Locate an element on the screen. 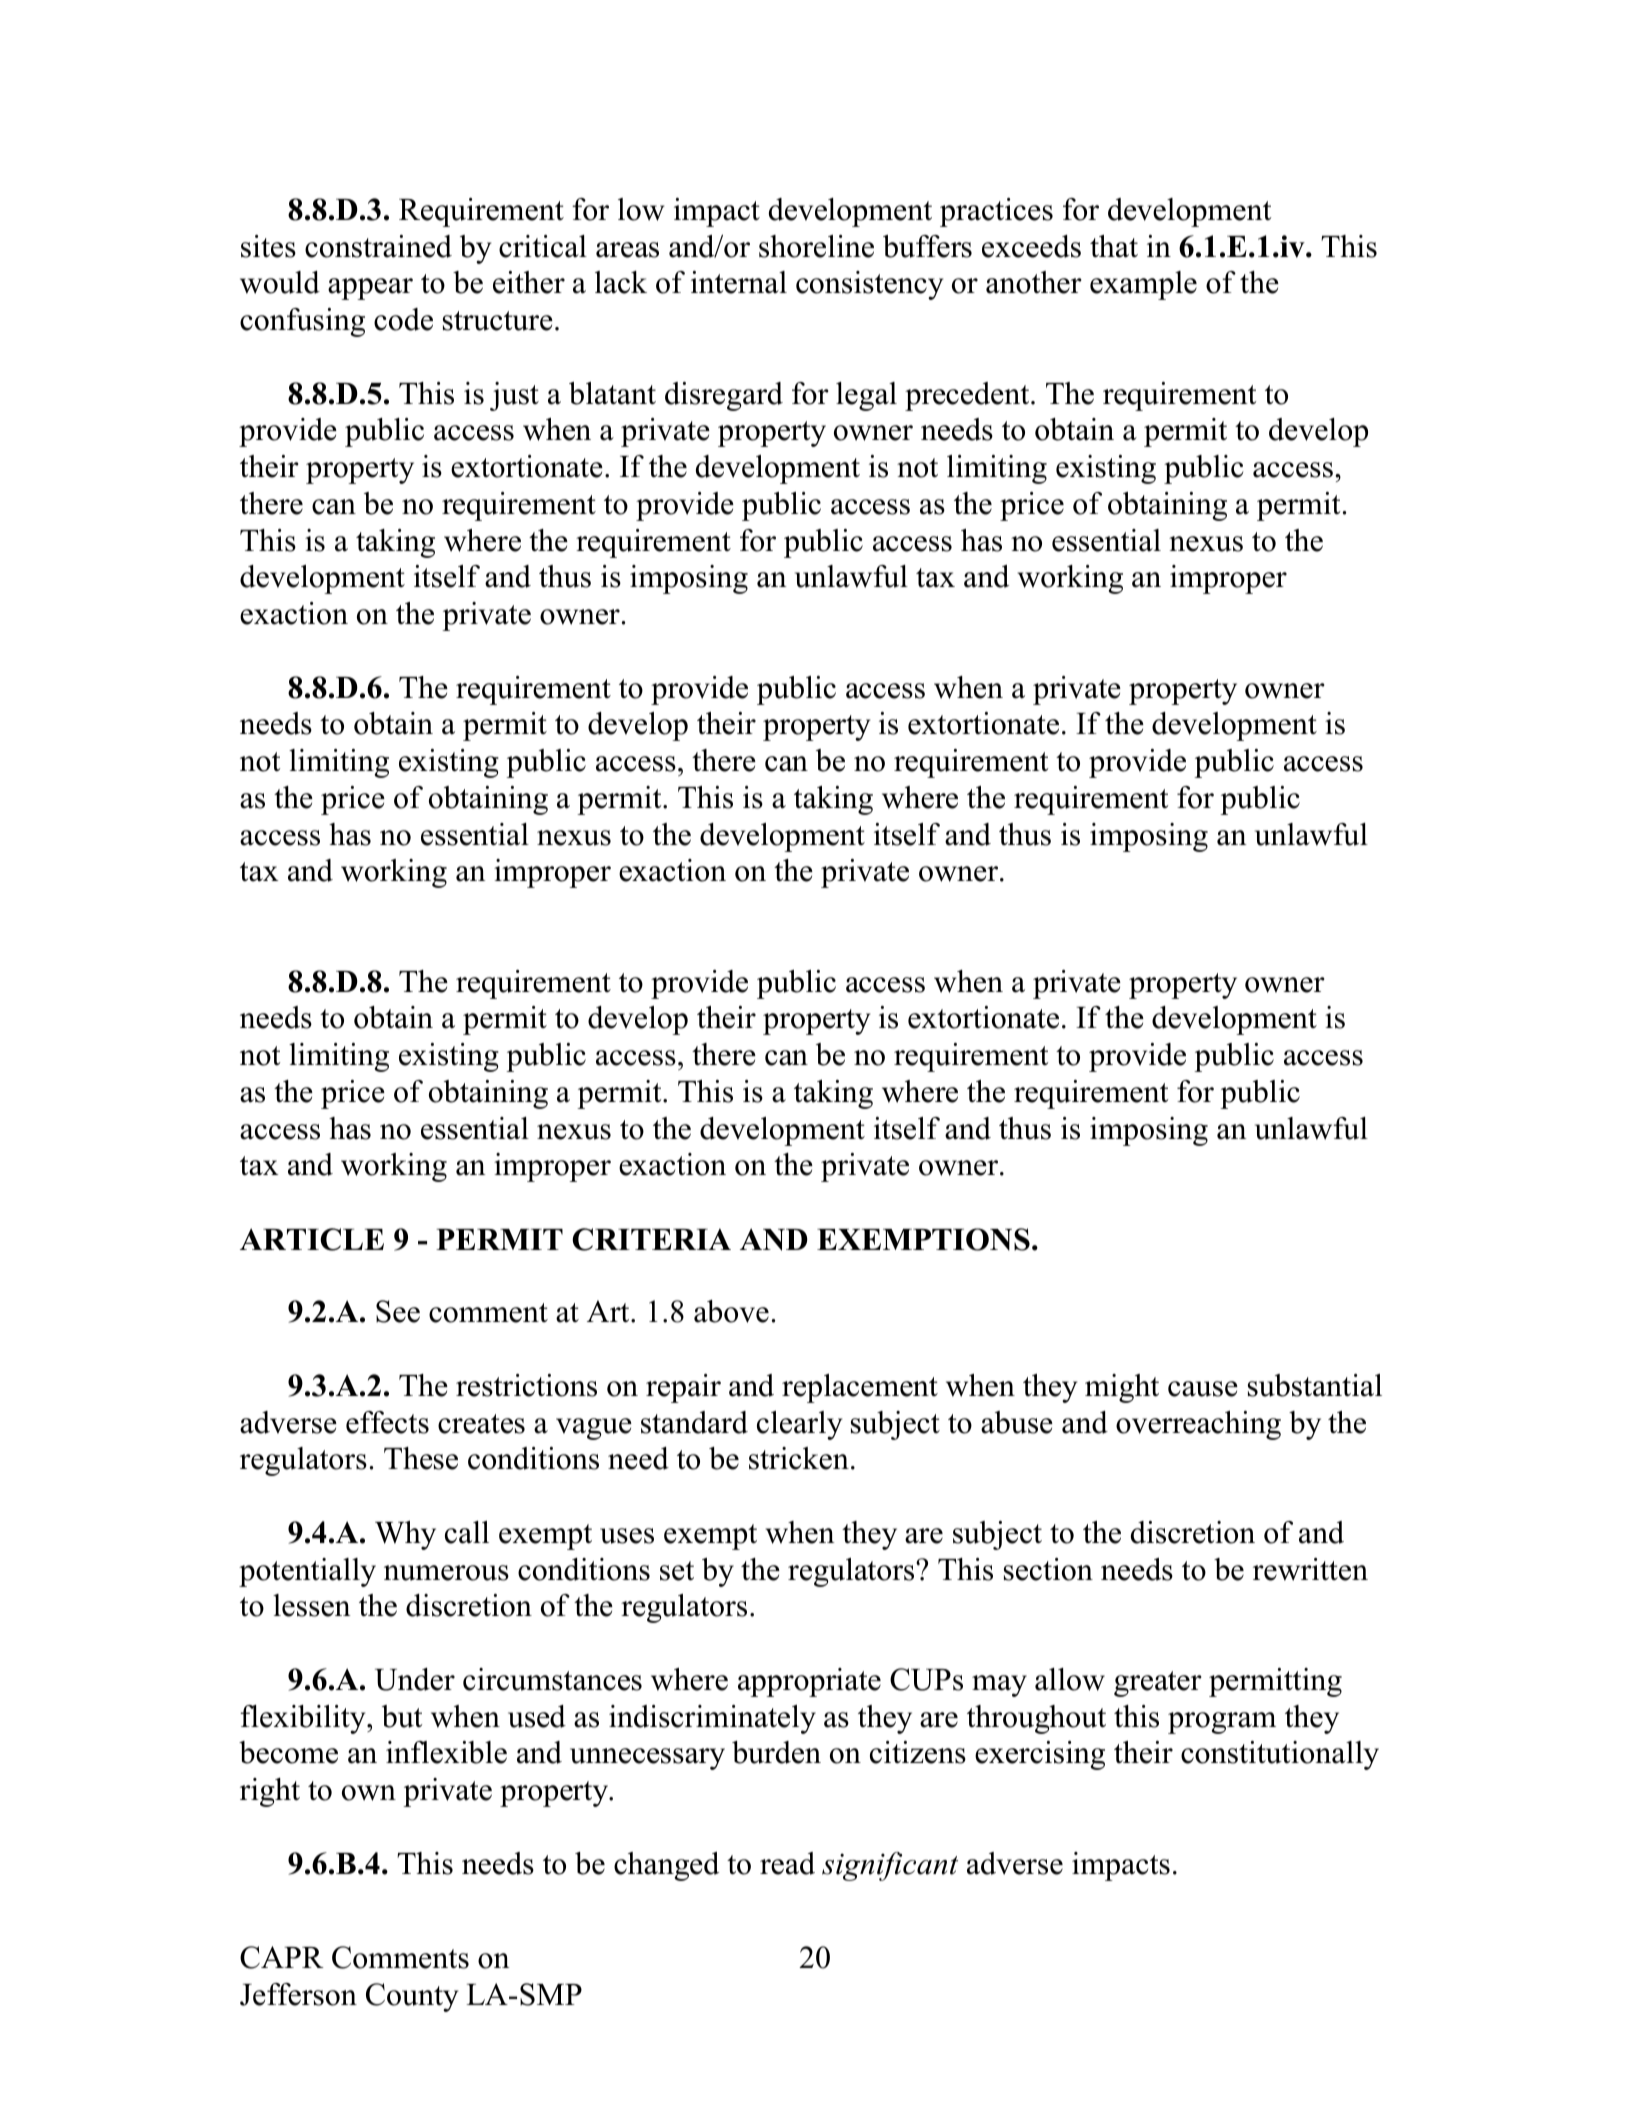  read is located at coordinates (787, 1863).
